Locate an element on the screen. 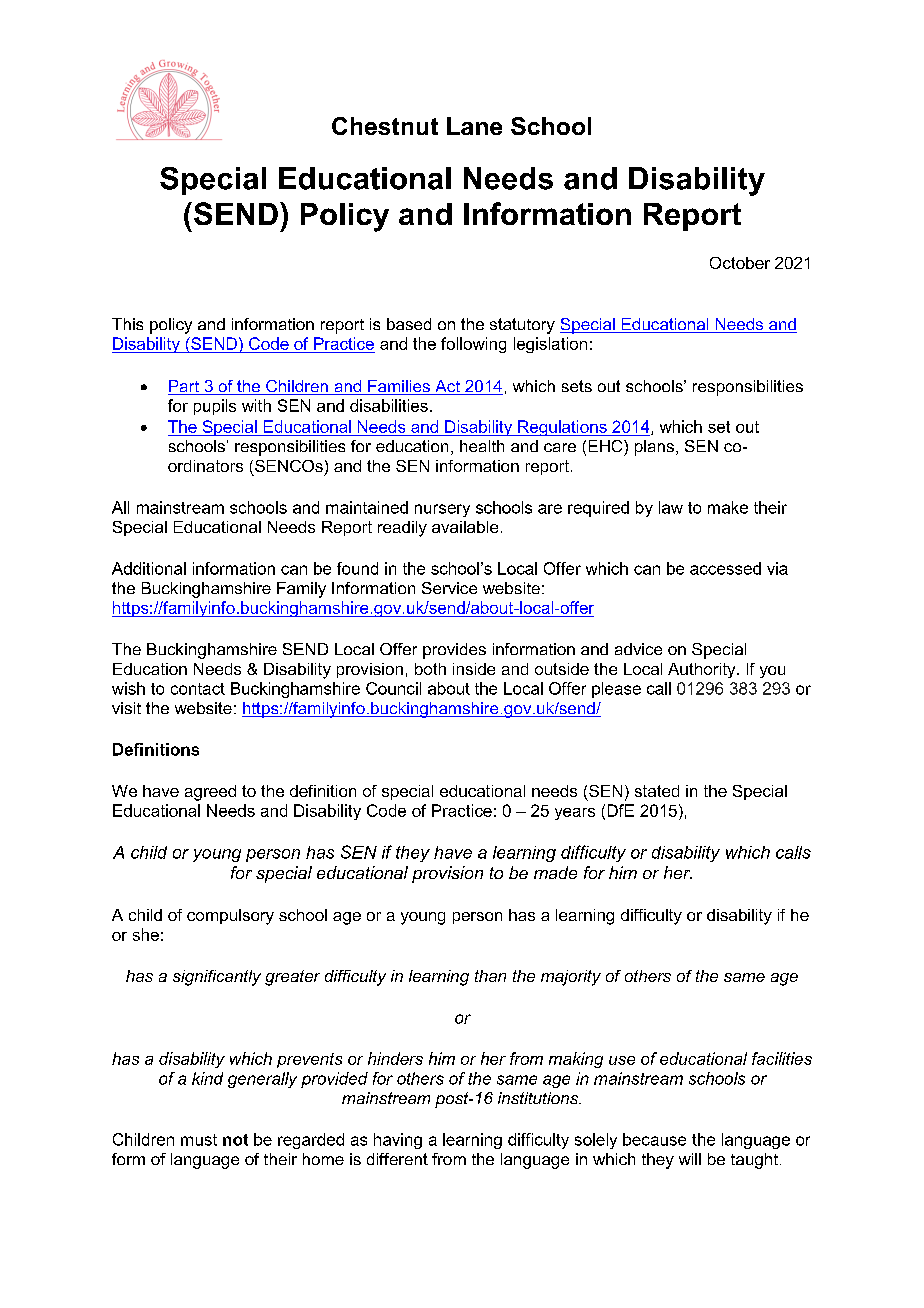 The image size is (924, 1308). compulsory is located at coordinates (230, 917).
